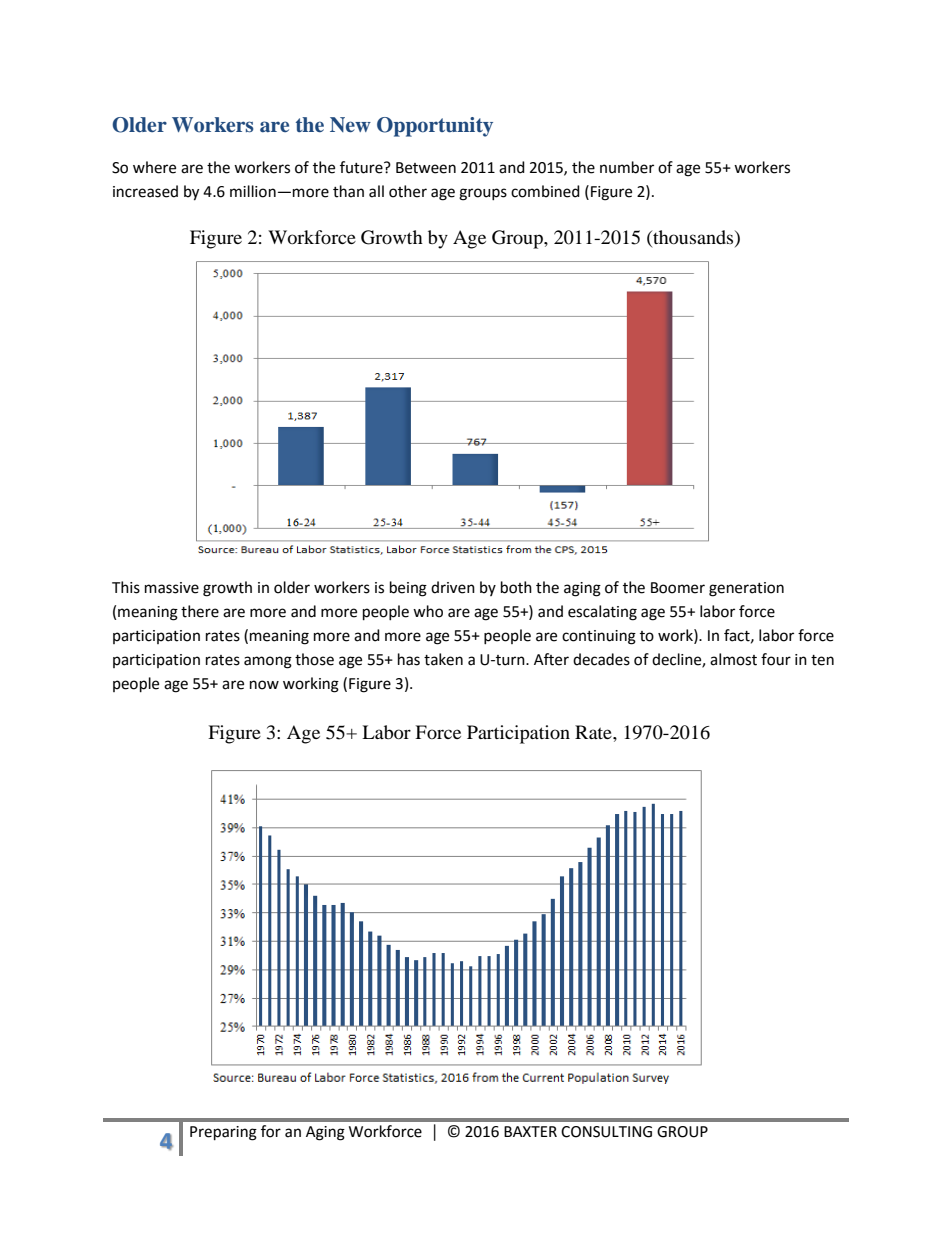 The height and width of the screenshot is (1233, 952). What do you see at coordinates (426, 168) in the screenshot?
I see `Between` at bounding box center [426, 168].
